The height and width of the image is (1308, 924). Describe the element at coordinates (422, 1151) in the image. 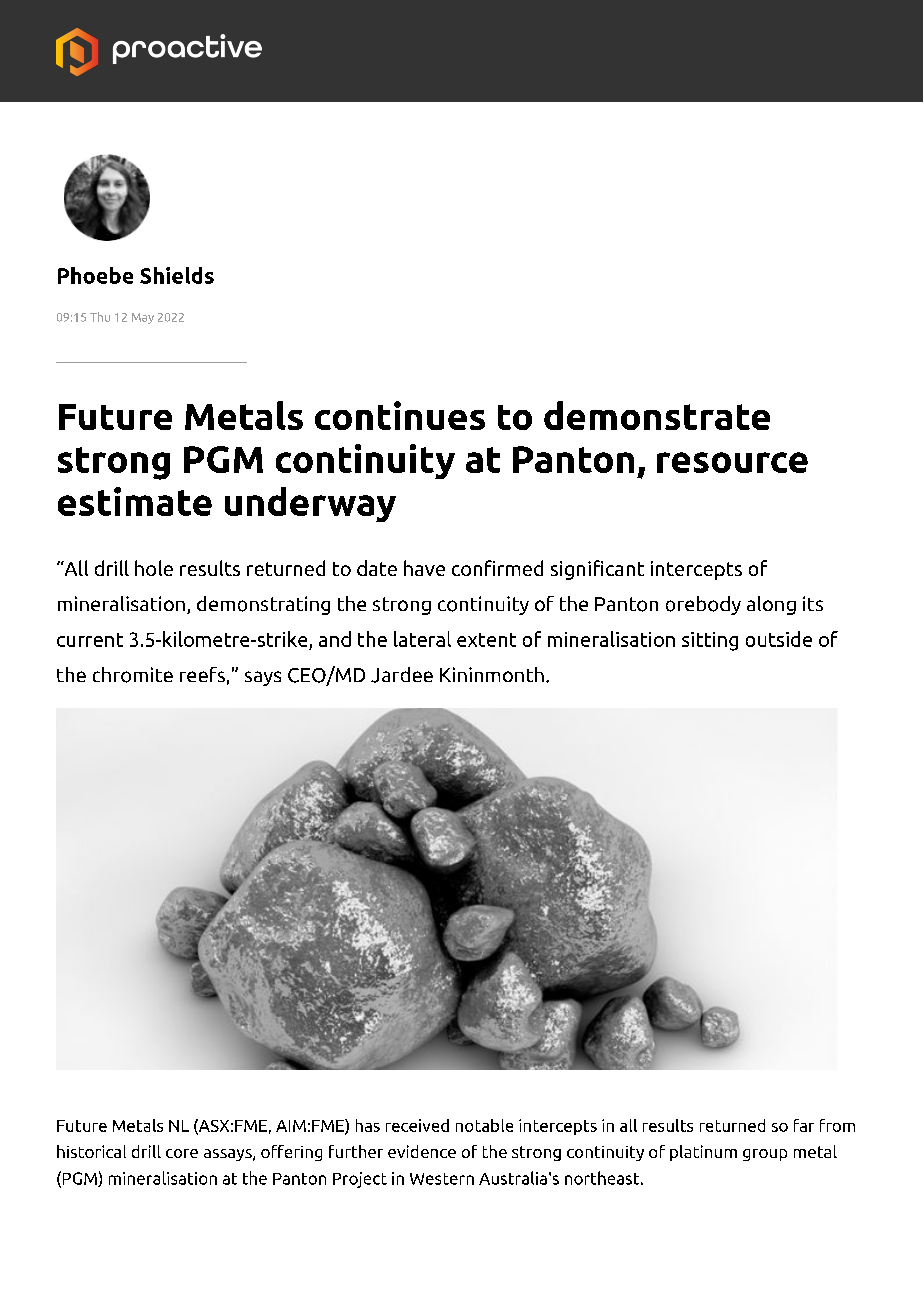

I see `evidence` at that location.
